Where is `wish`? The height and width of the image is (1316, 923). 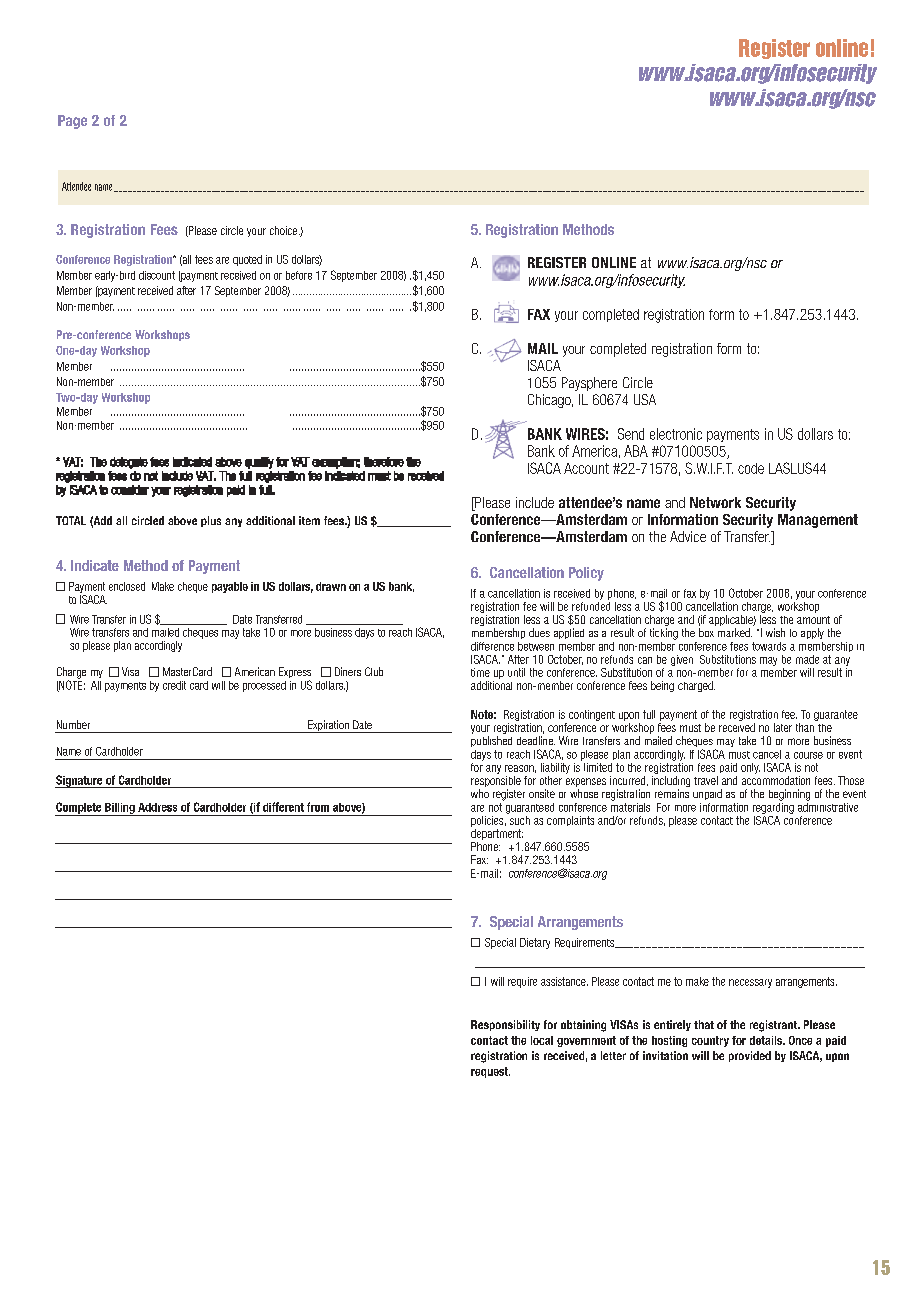 wish is located at coordinates (775, 632).
